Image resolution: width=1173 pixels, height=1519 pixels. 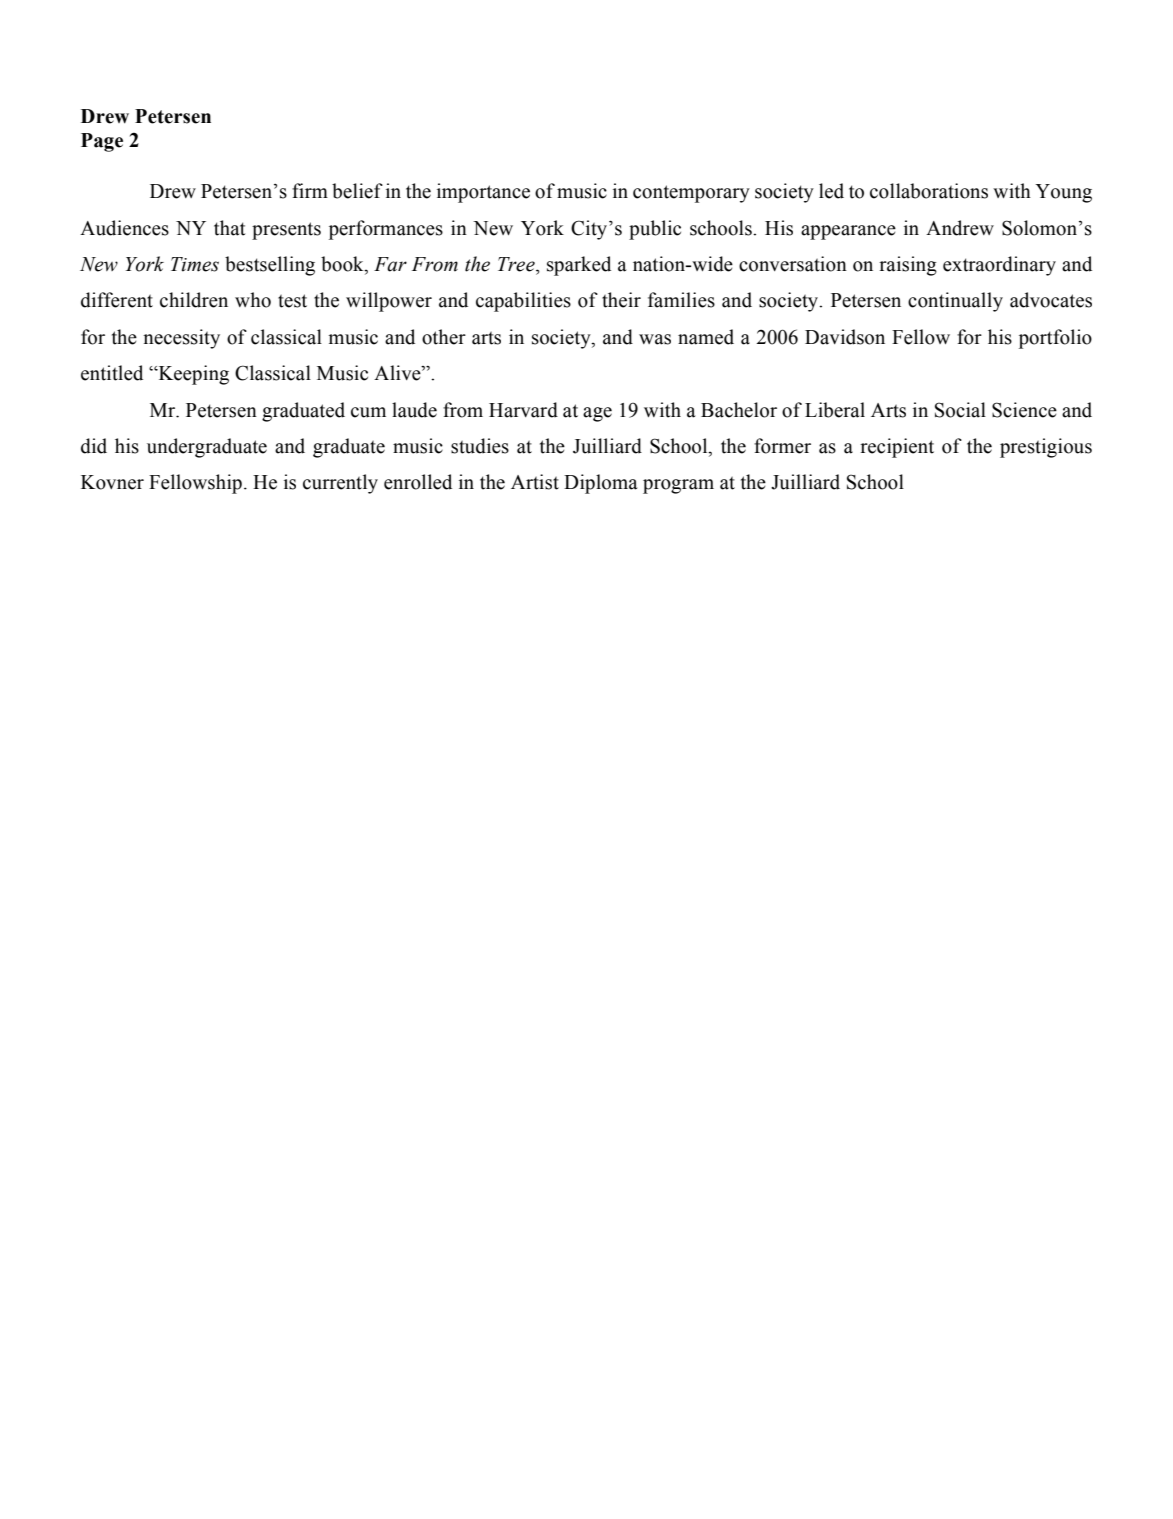 I want to click on importance, so click(x=483, y=193).
